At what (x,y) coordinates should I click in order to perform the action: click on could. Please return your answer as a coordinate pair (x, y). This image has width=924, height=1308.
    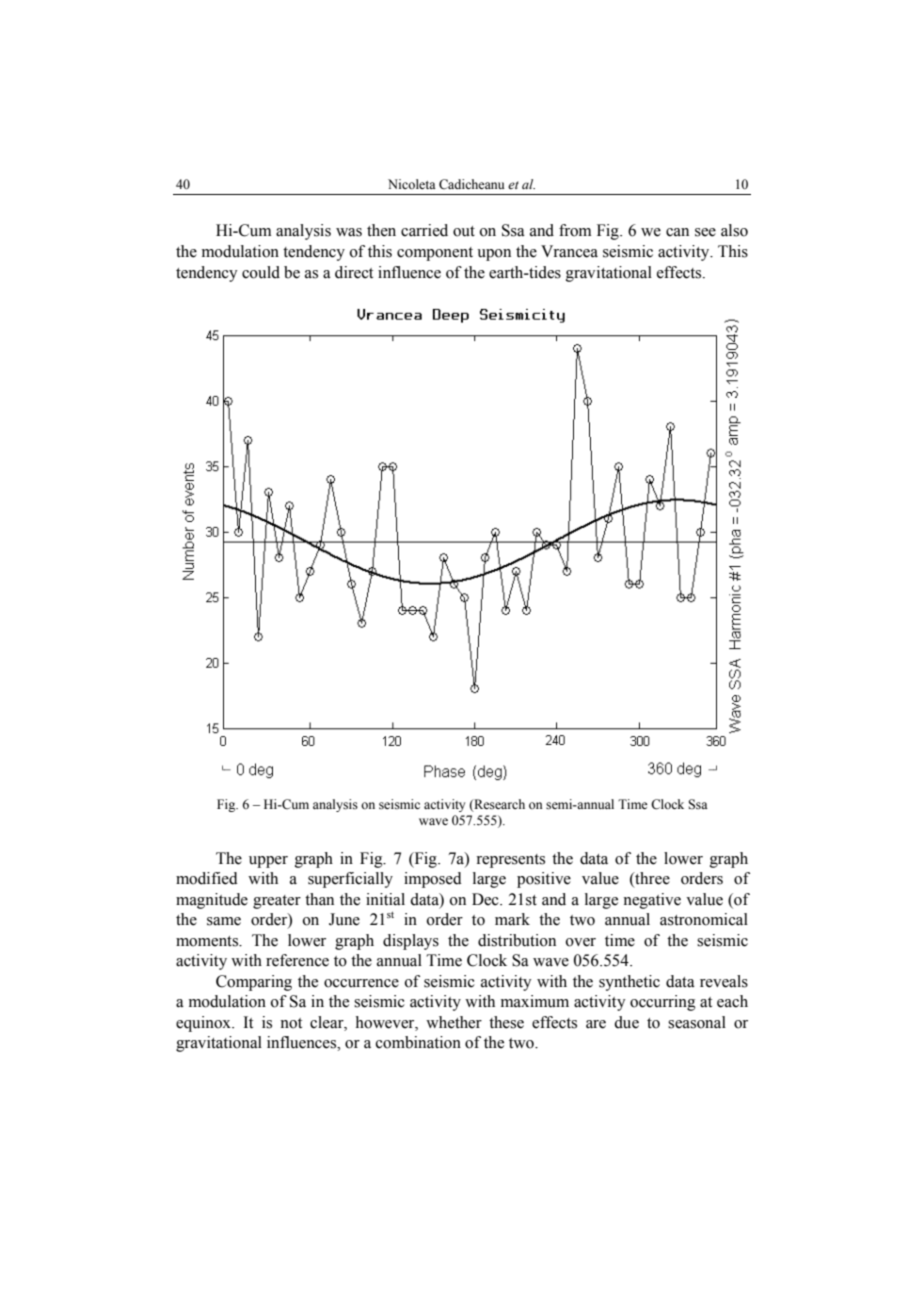
    Looking at the image, I should click on (261, 272).
